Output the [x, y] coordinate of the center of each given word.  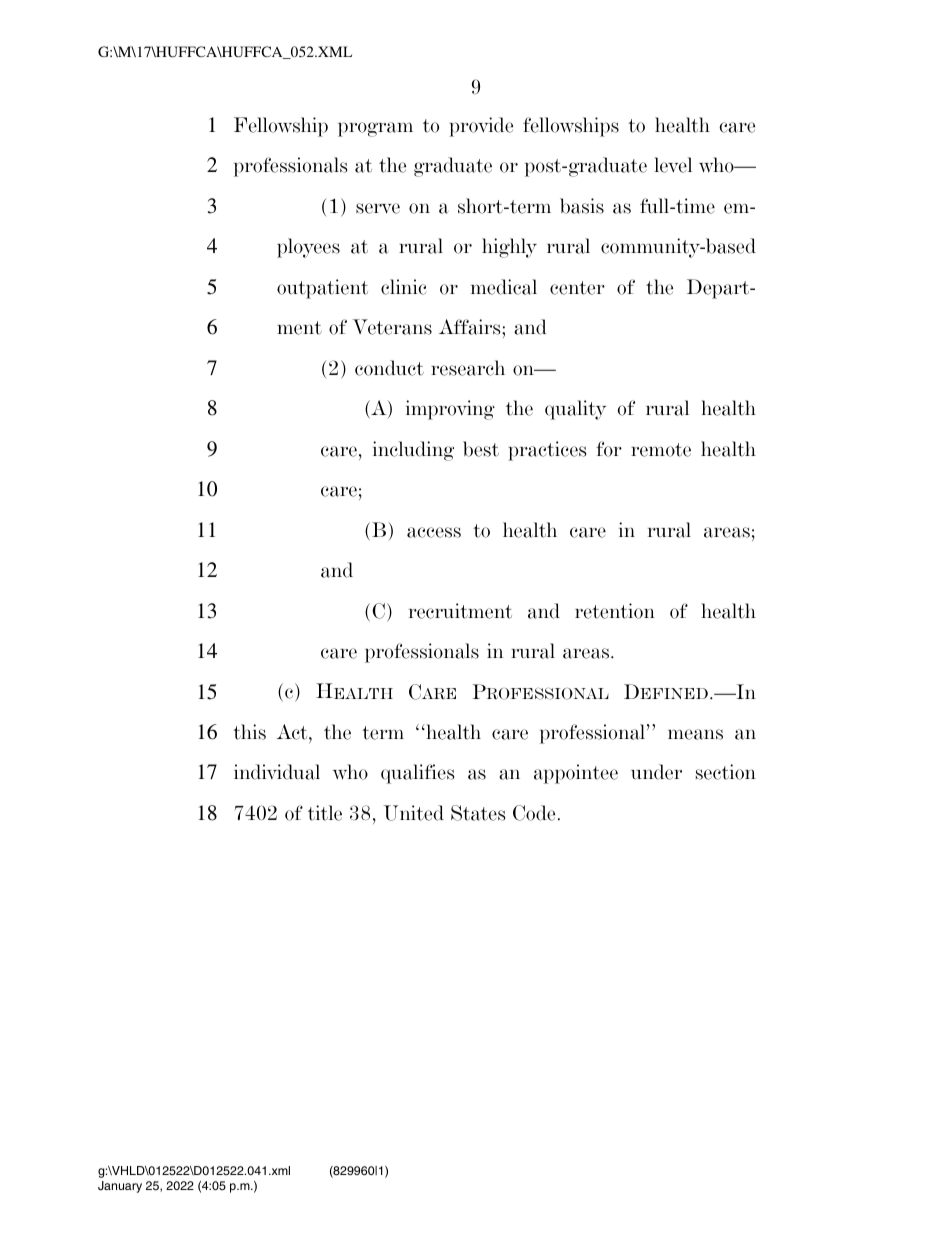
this [249, 732]
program [375, 129]
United [414, 813]
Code [534, 813]
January [120, 1187]
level [673, 165]
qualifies [417, 774]
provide [481, 127]
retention [615, 611]
